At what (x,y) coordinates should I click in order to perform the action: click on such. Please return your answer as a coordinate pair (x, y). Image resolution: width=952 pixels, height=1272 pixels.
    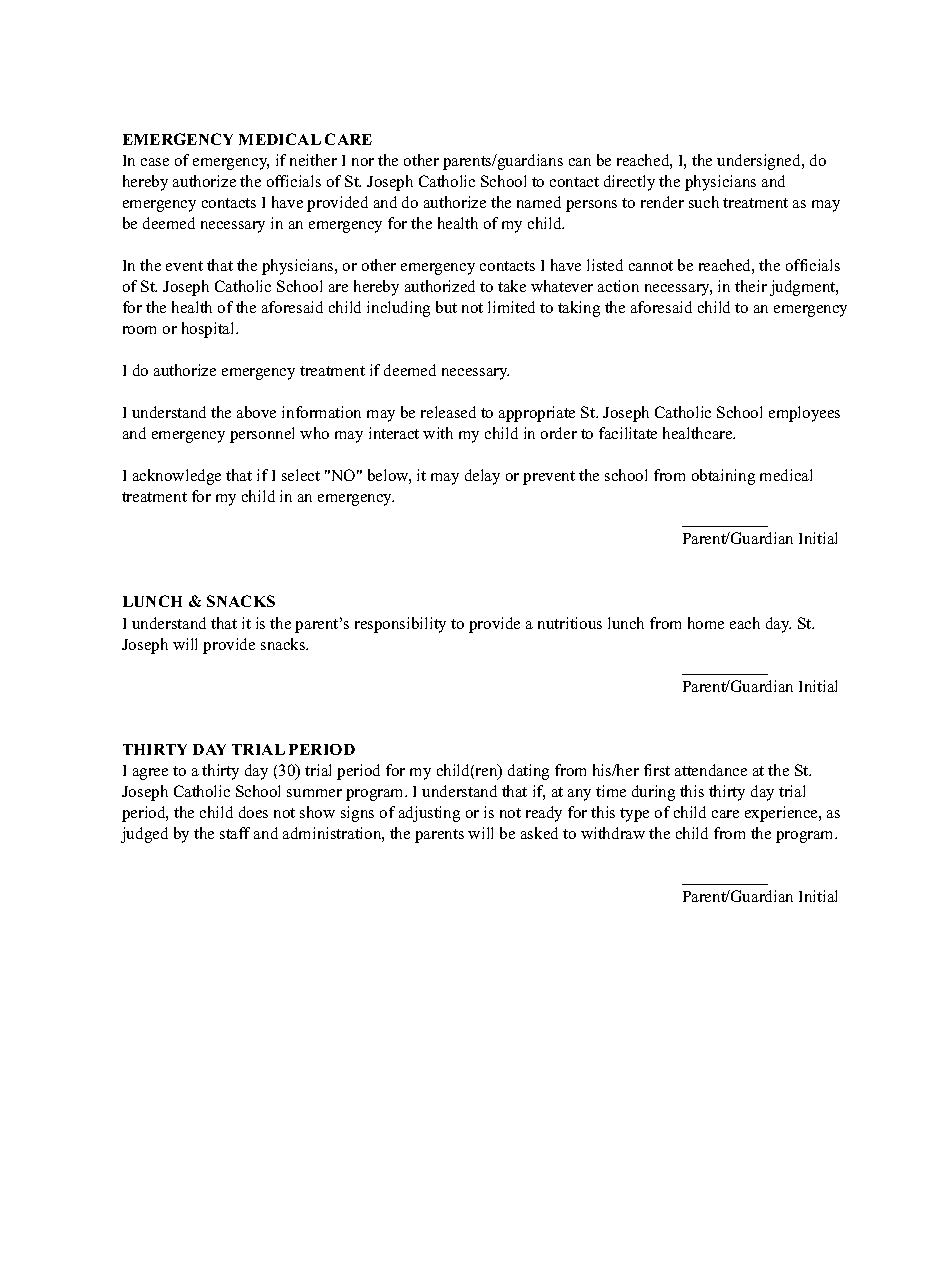
    Looking at the image, I should click on (704, 202).
